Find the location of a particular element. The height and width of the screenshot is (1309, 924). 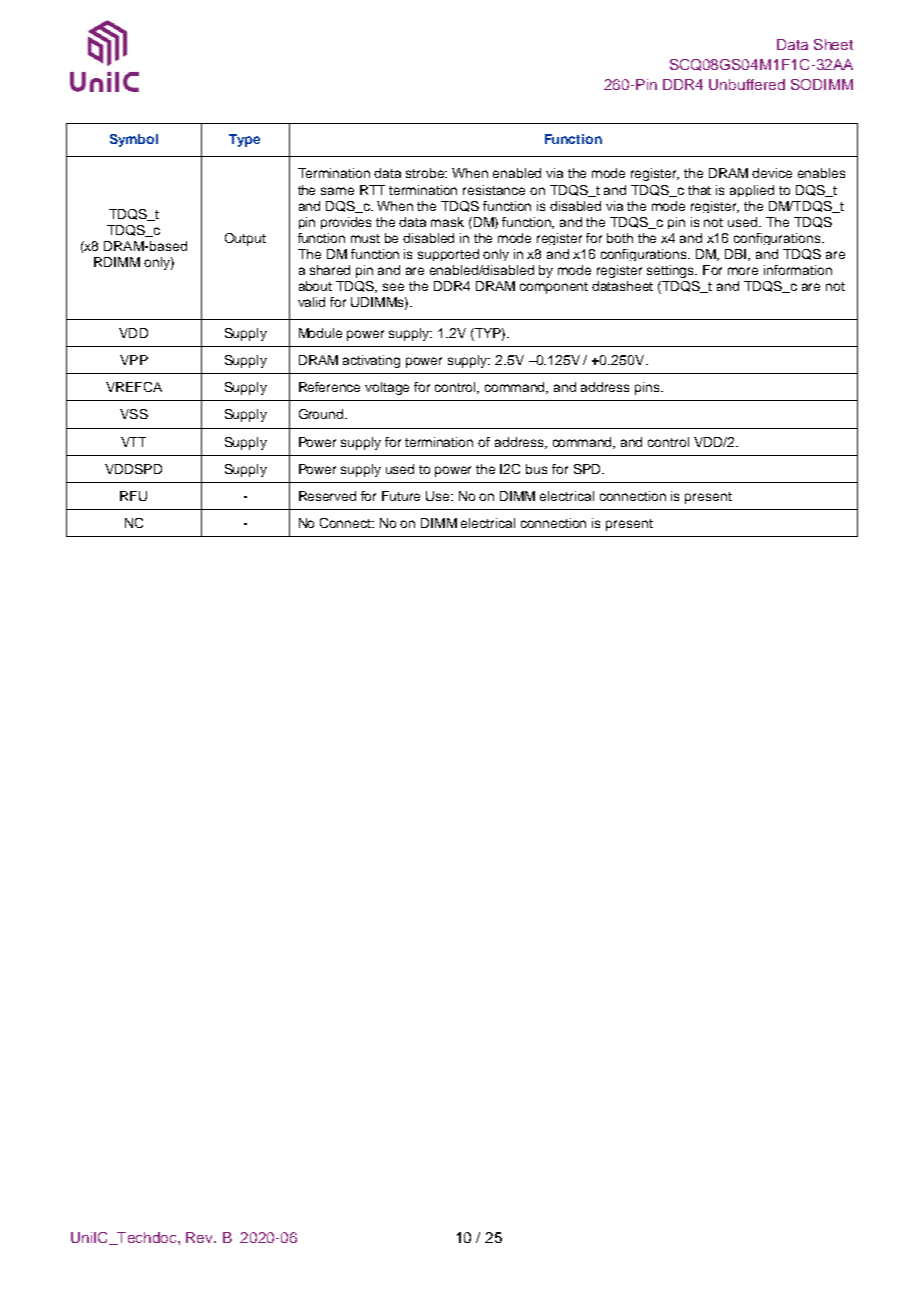

Rev is located at coordinates (201, 1237).
